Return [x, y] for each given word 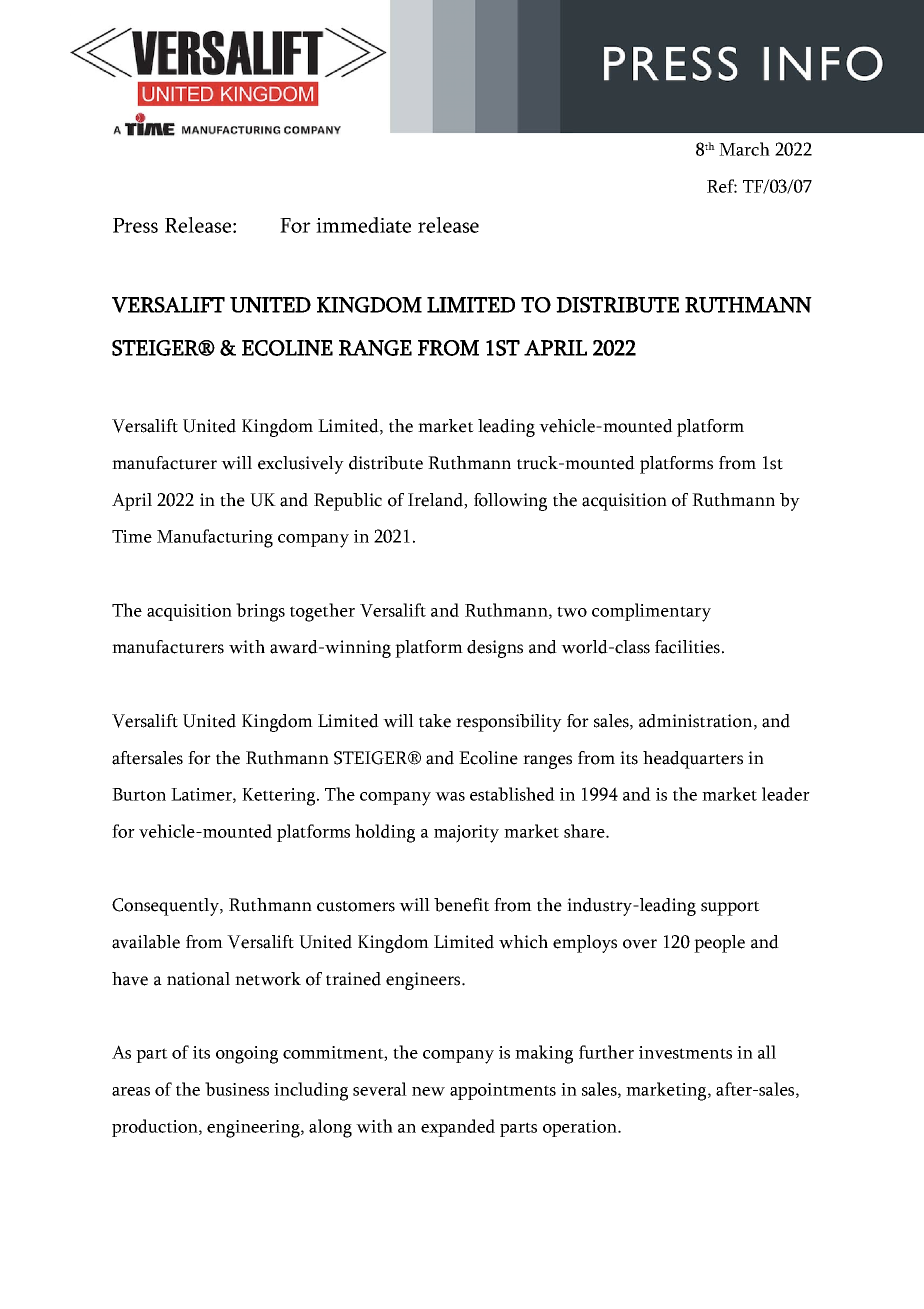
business [237, 1089]
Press [135, 225]
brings [260, 612]
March [744, 149]
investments [685, 1052]
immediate [363, 225]
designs [495, 649]
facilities [687, 647]
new [428, 1091]
